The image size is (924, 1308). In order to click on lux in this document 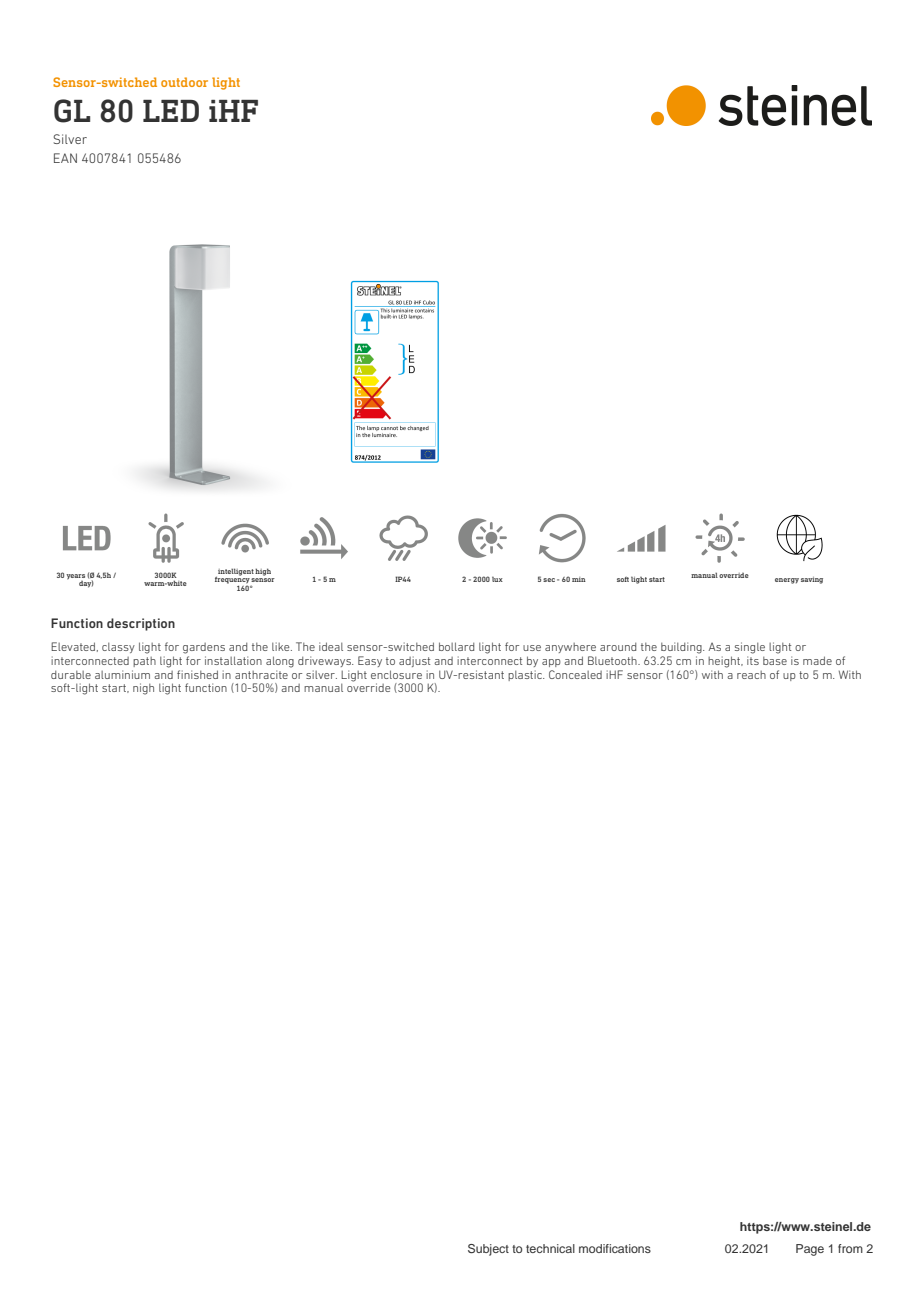, I will do `click(497, 579)`.
